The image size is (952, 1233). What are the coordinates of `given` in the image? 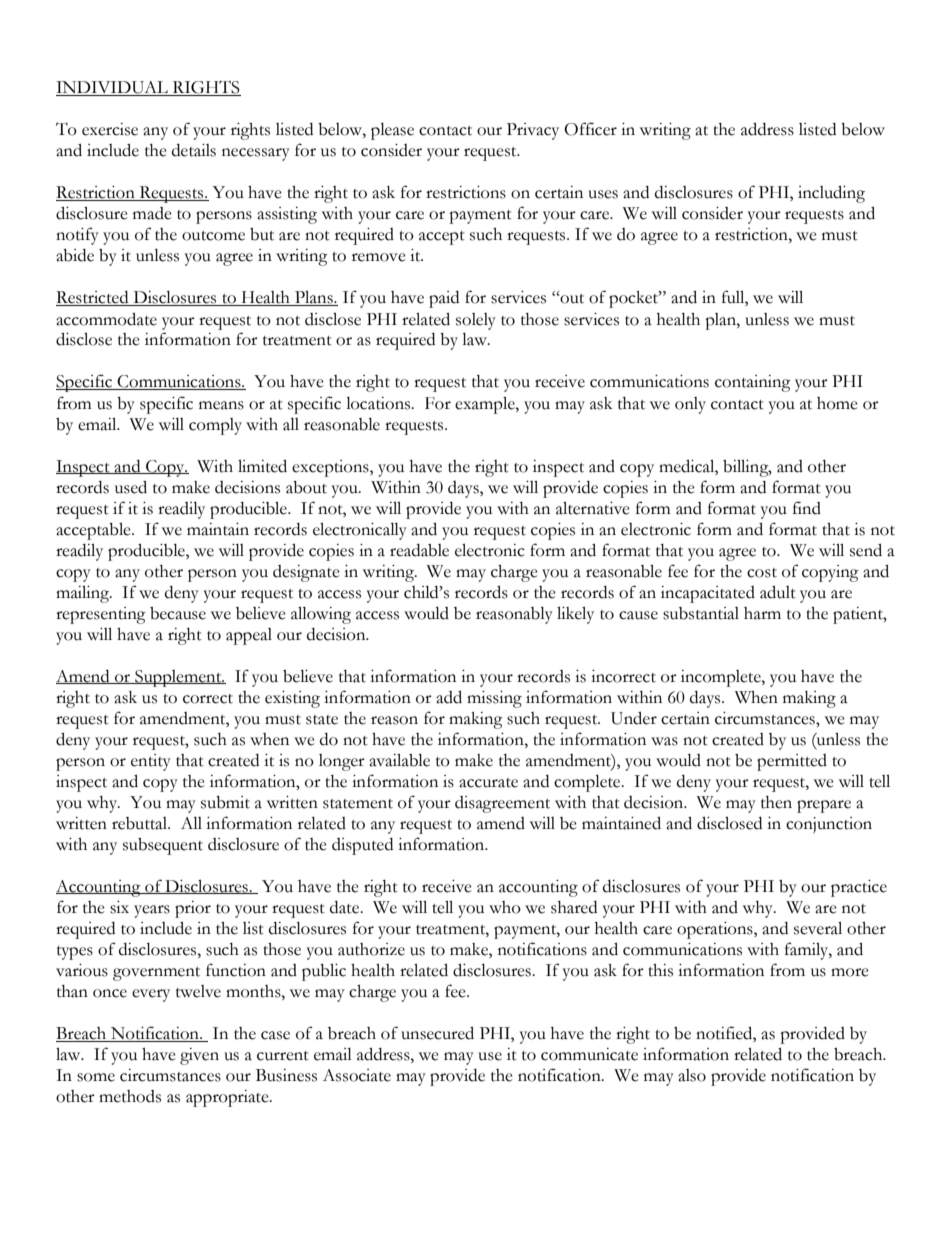 It's located at (199, 1056).
